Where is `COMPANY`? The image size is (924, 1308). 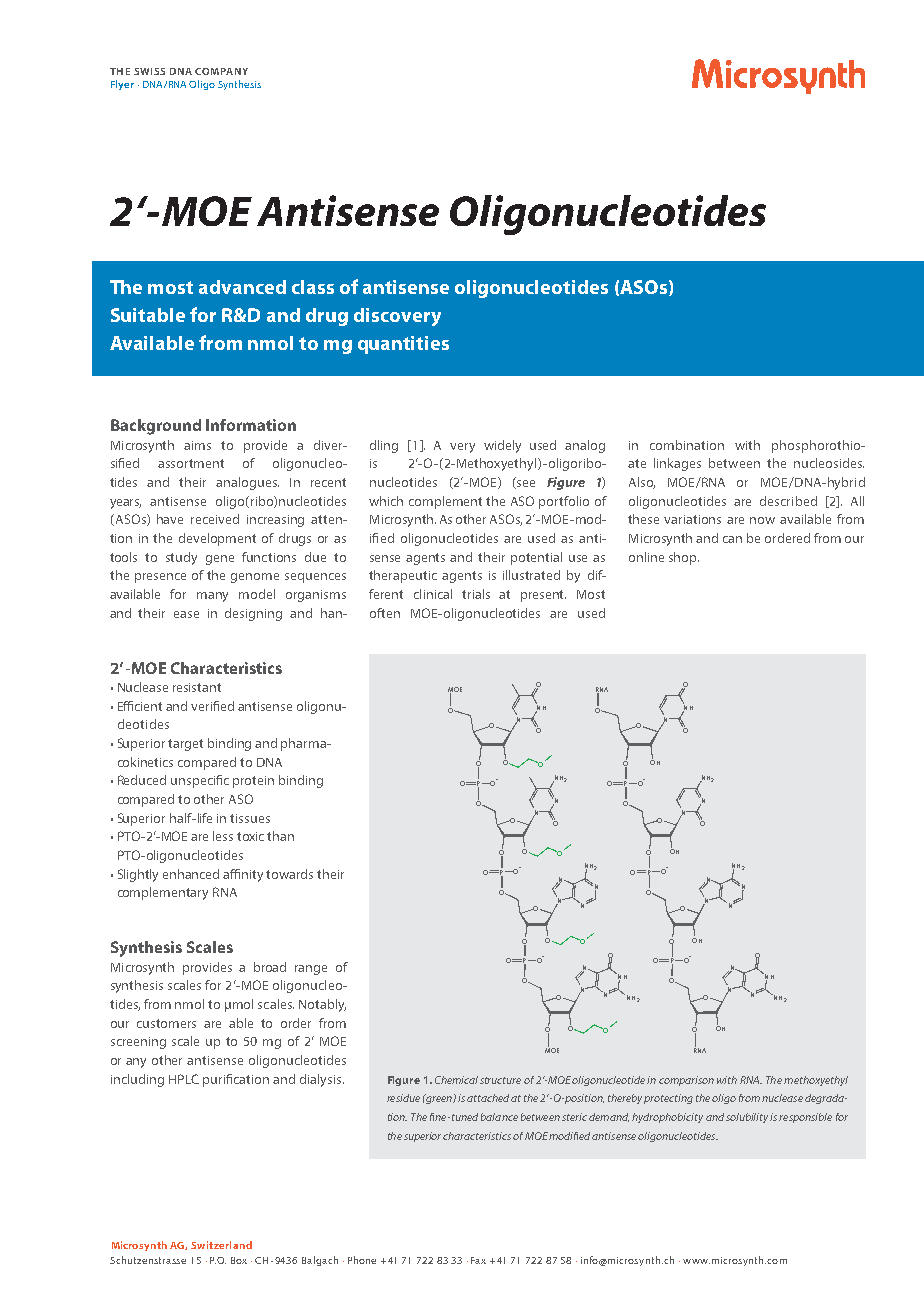
COMPANY is located at coordinates (221, 71).
